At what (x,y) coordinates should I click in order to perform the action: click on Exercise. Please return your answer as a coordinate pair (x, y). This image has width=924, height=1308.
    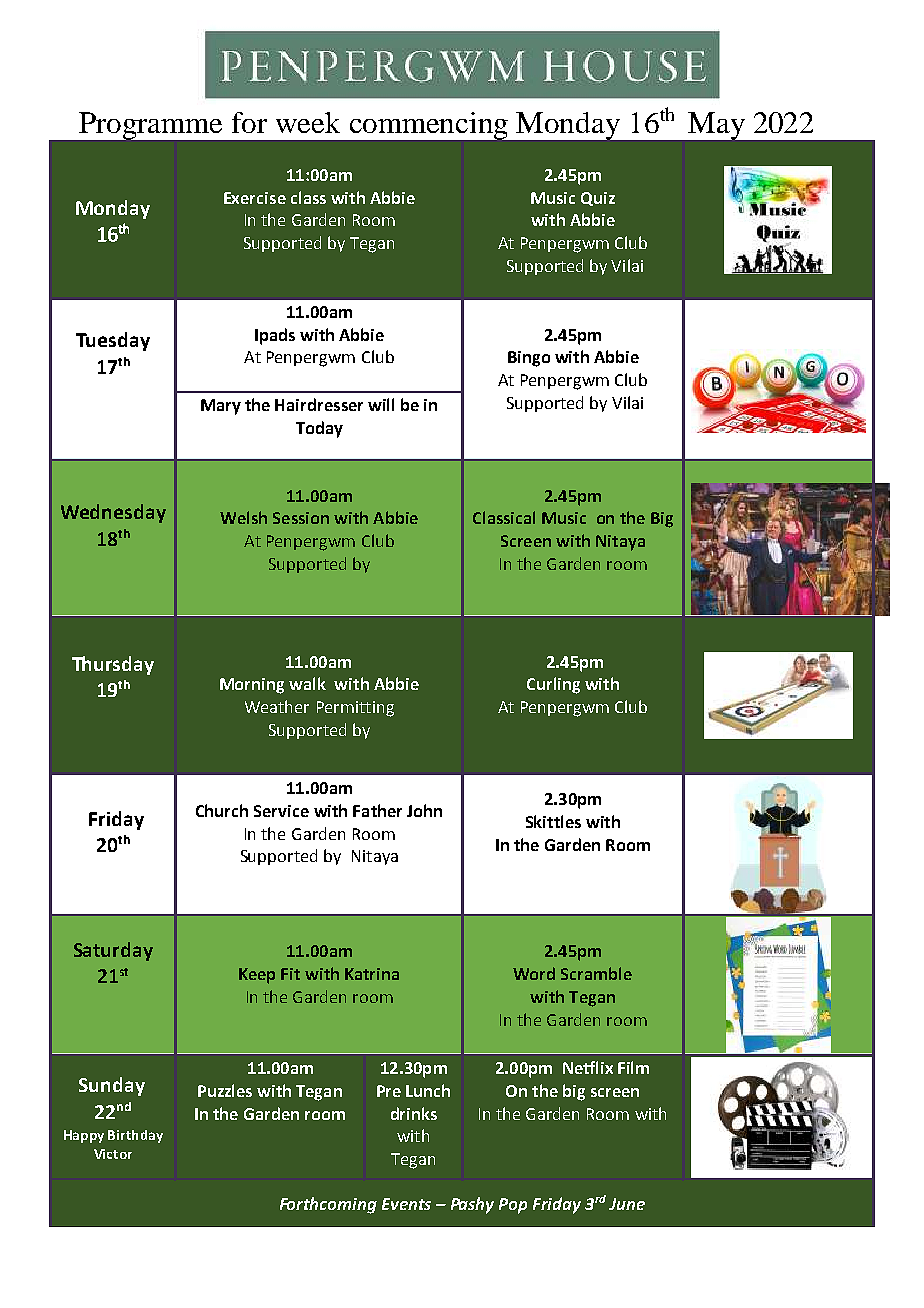
    Looking at the image, I should click on (255, 198).
